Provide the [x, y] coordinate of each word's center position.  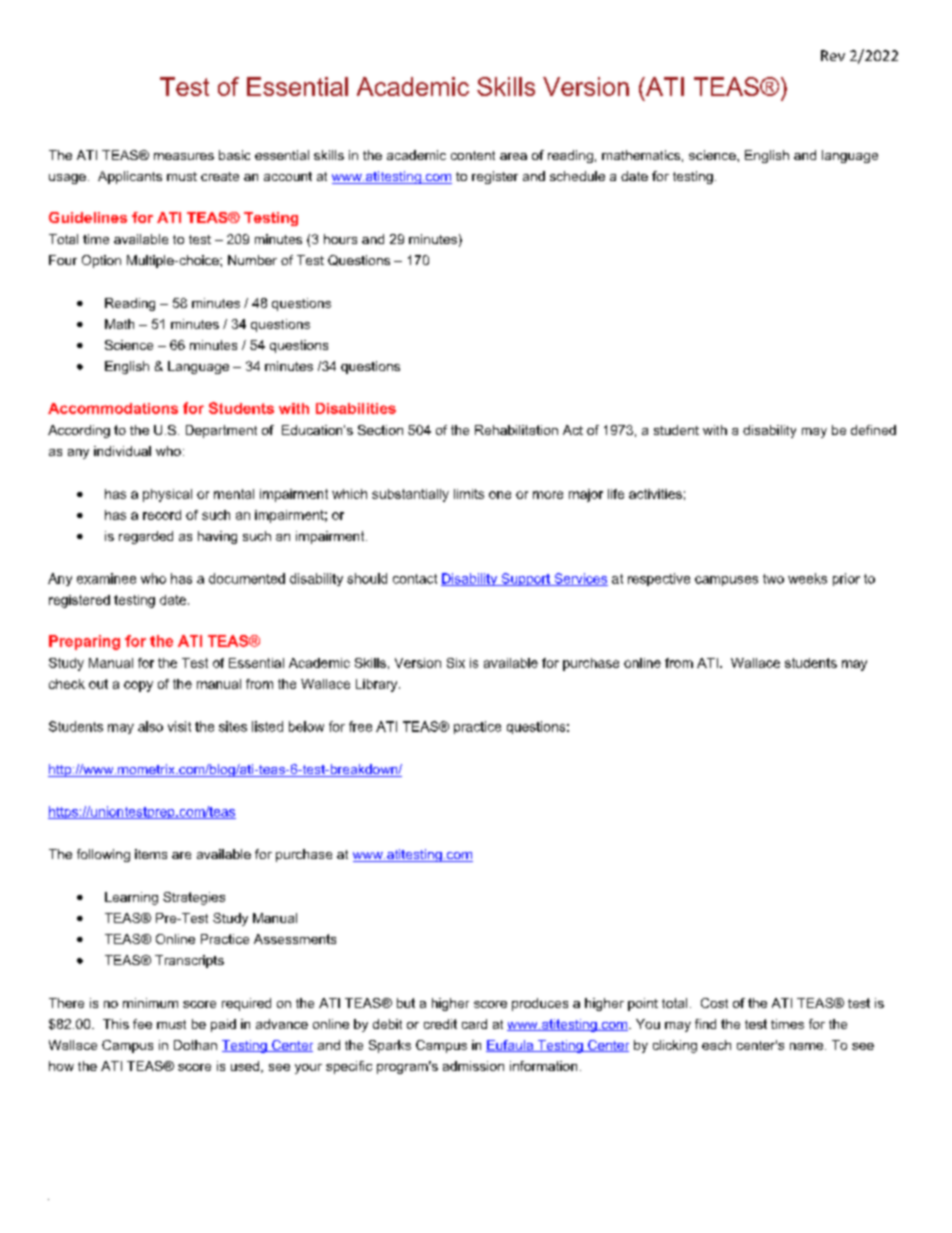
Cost [714, 1003]
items [151, 854]
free [360, 726]
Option [101, 261]
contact [415, 579]
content [473, 155]
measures [184, 156]
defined [873, 430]
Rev [833, 55]
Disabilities [356, 408]
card [474, 1024]
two [773, 579]
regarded [146, 537]
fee [142, 1024]
